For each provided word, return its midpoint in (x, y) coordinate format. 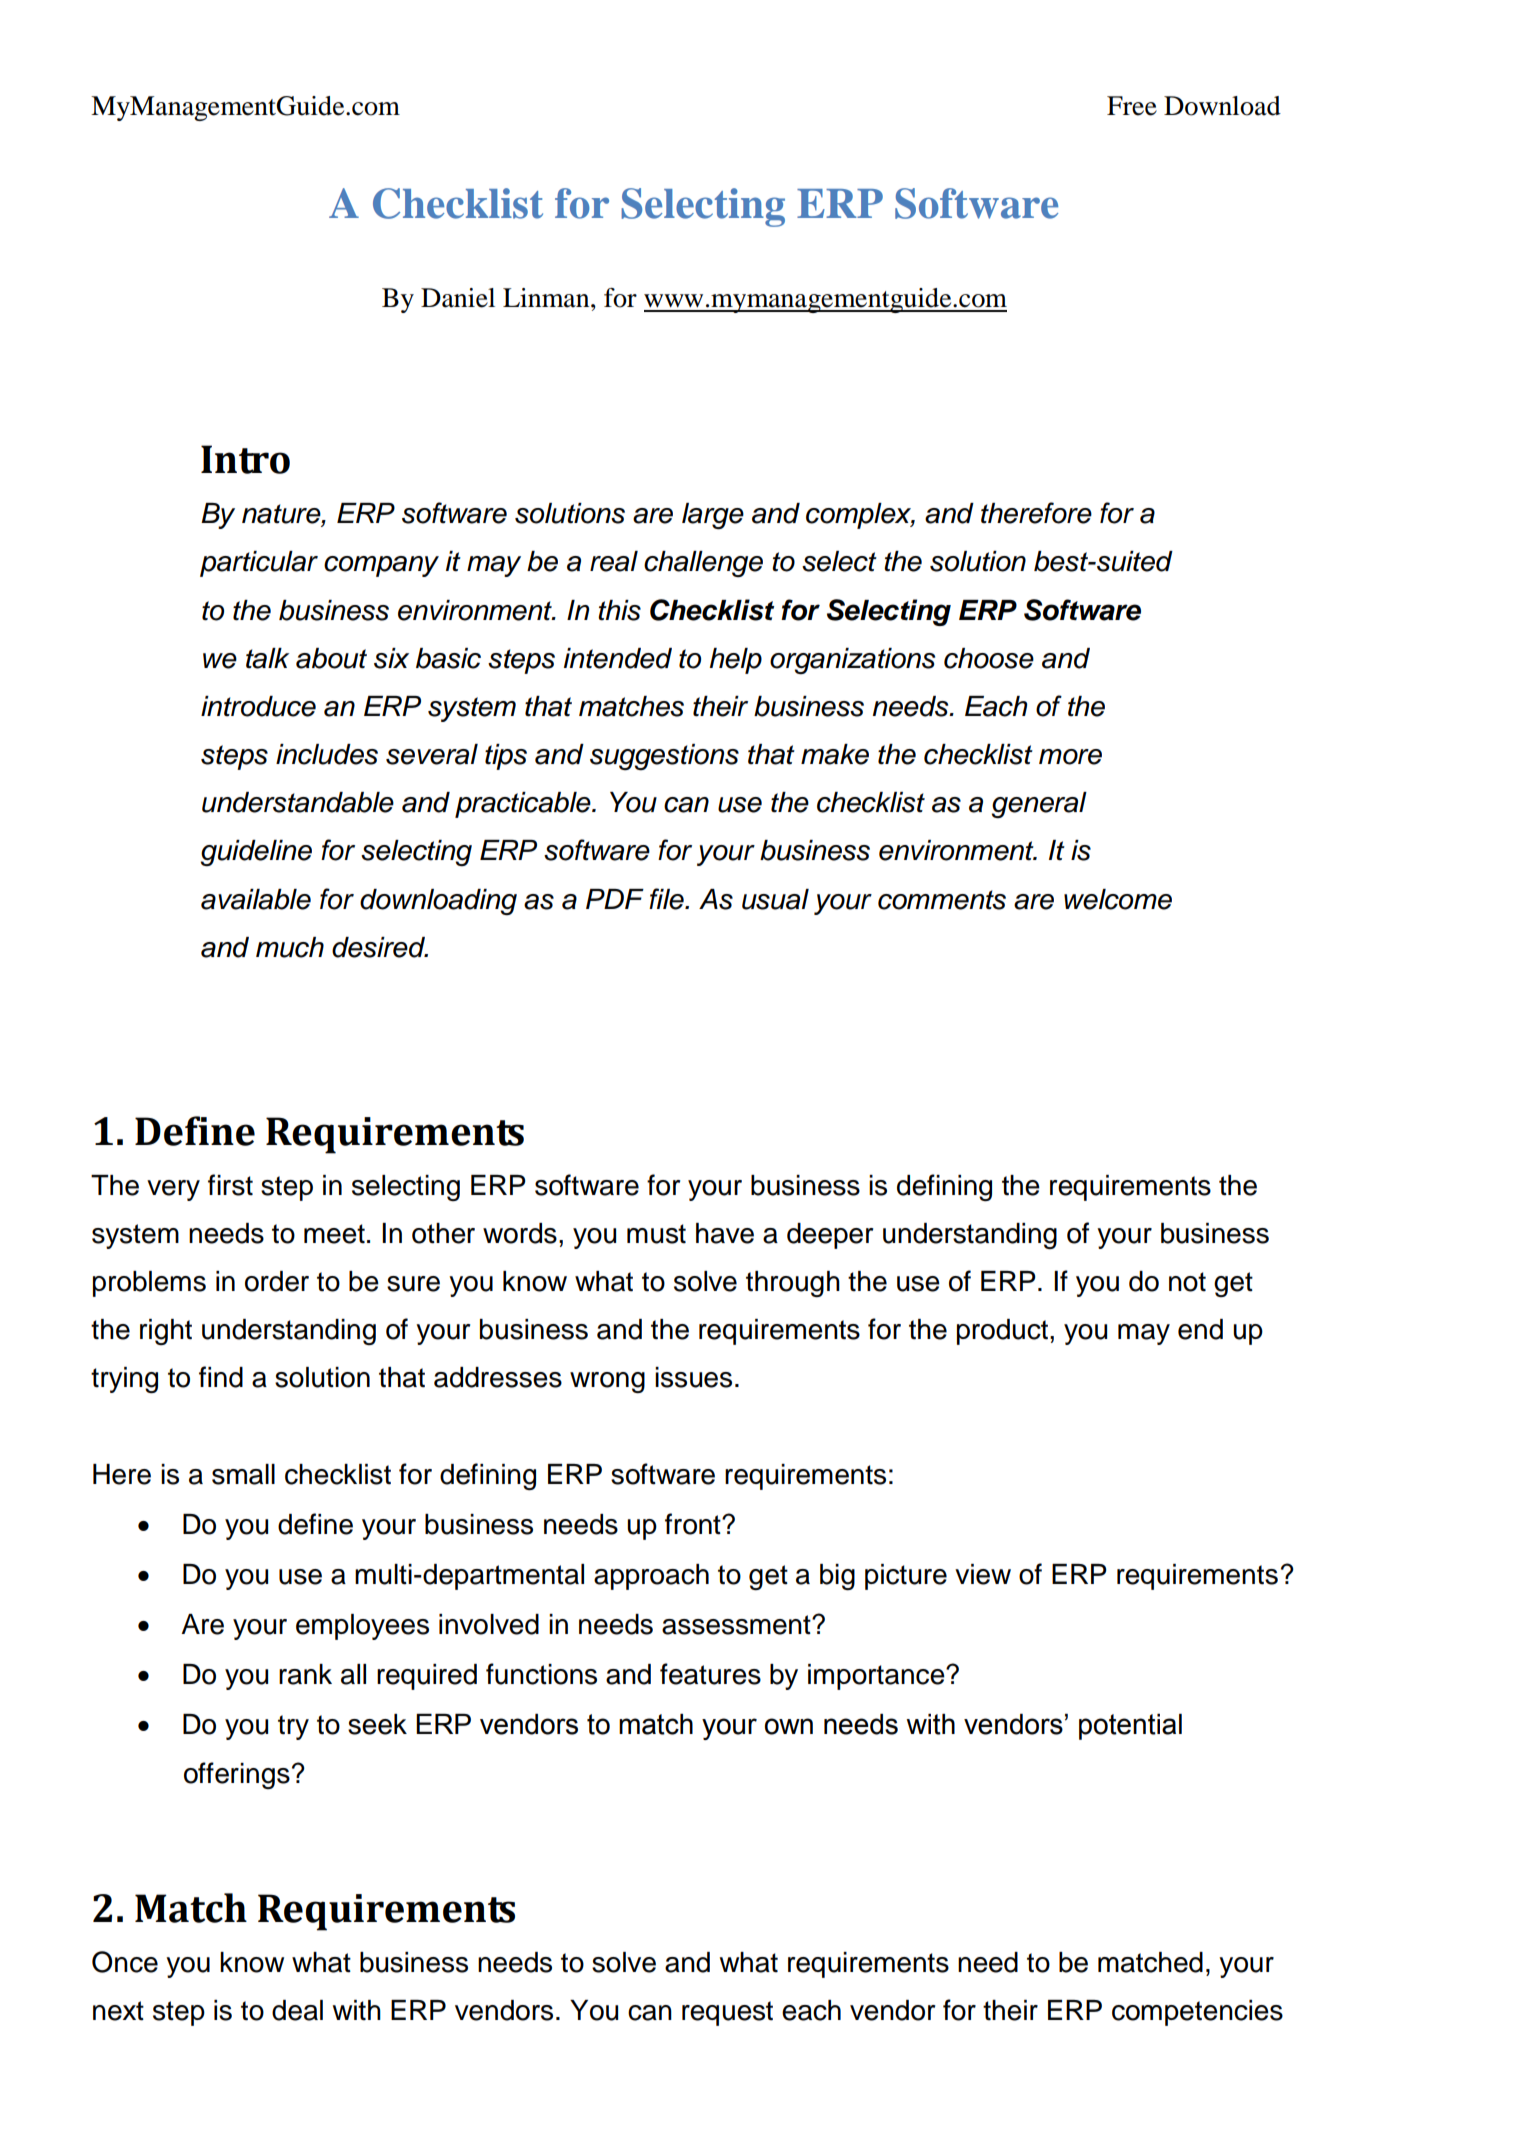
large (713, 516)
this (619, 610)
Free (1132, 106)
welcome (1118, 899)
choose (989, 658)
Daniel (458, 298)
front (694, 1524)
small (243, 1474)
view (983, 1574)
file (667, 899)
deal (297, 2010)
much (290, 947)
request (727, 2013)
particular (259, 564)
